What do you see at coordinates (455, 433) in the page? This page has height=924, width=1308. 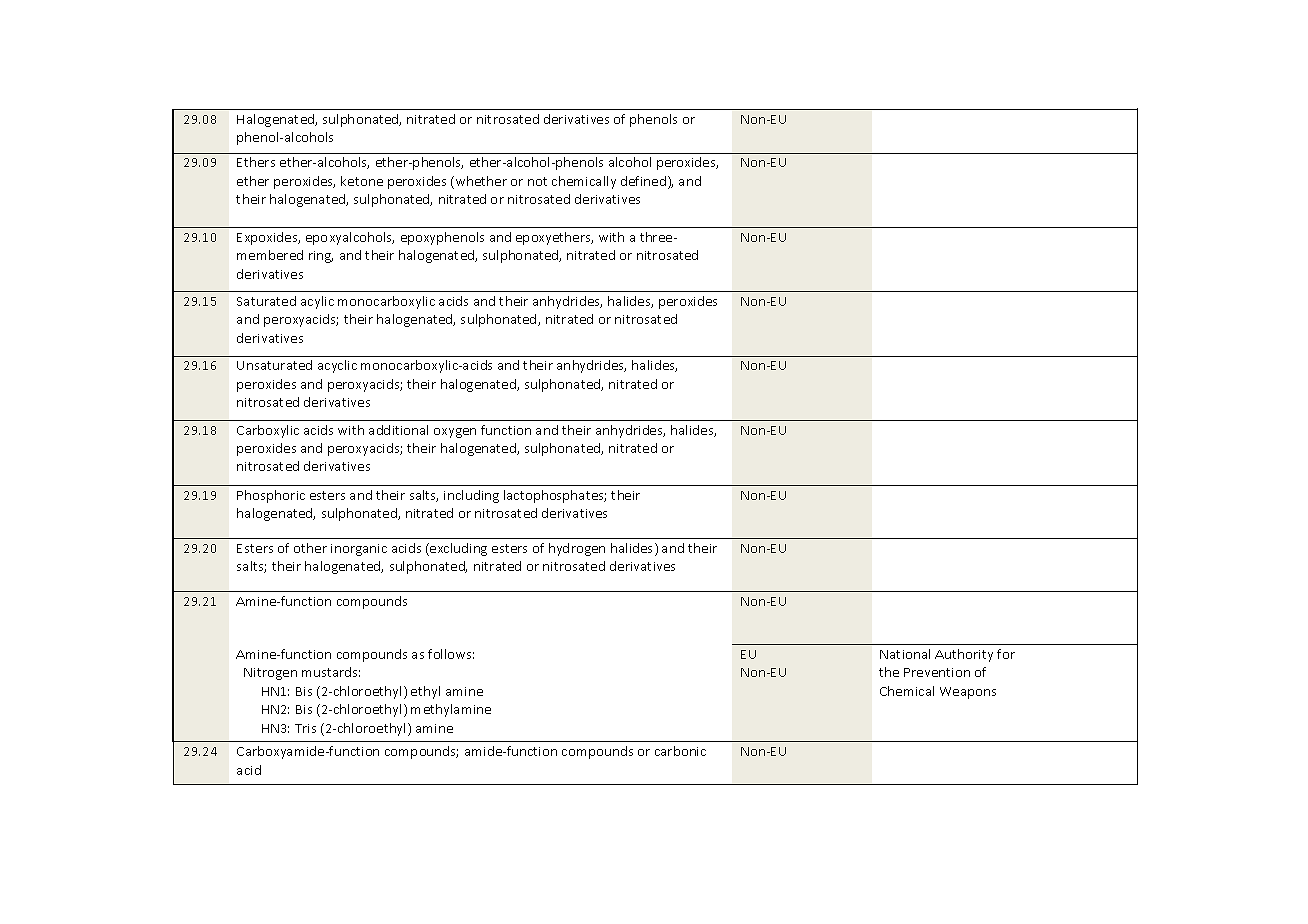 I see `oxygen` at bounding box center [455, 433].
